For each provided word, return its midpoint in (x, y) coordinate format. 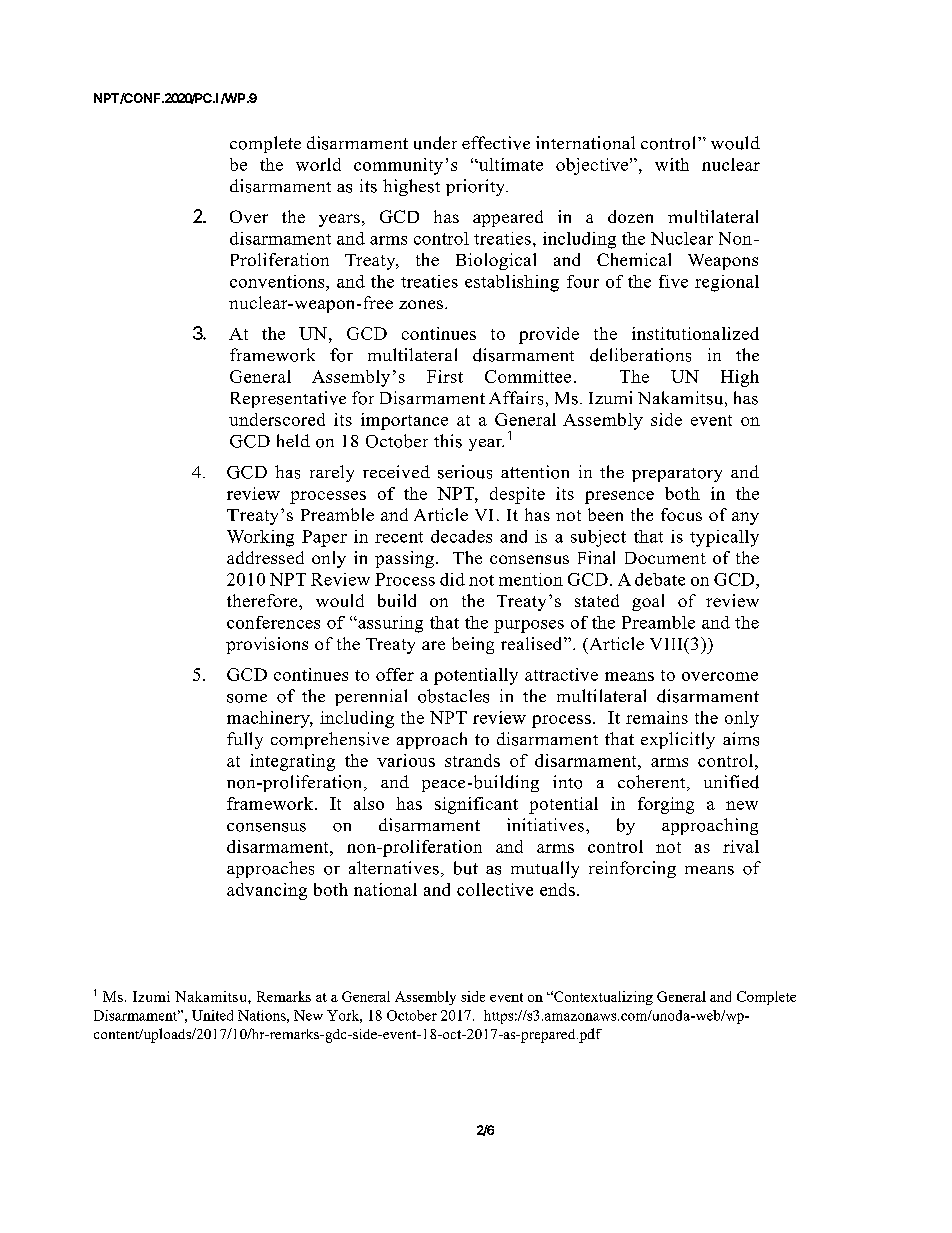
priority (477, 187)
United (212, 1015)
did (452, 579)
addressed (265, 557)
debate (660, 579)
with (672, 164)
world (318, 164)
